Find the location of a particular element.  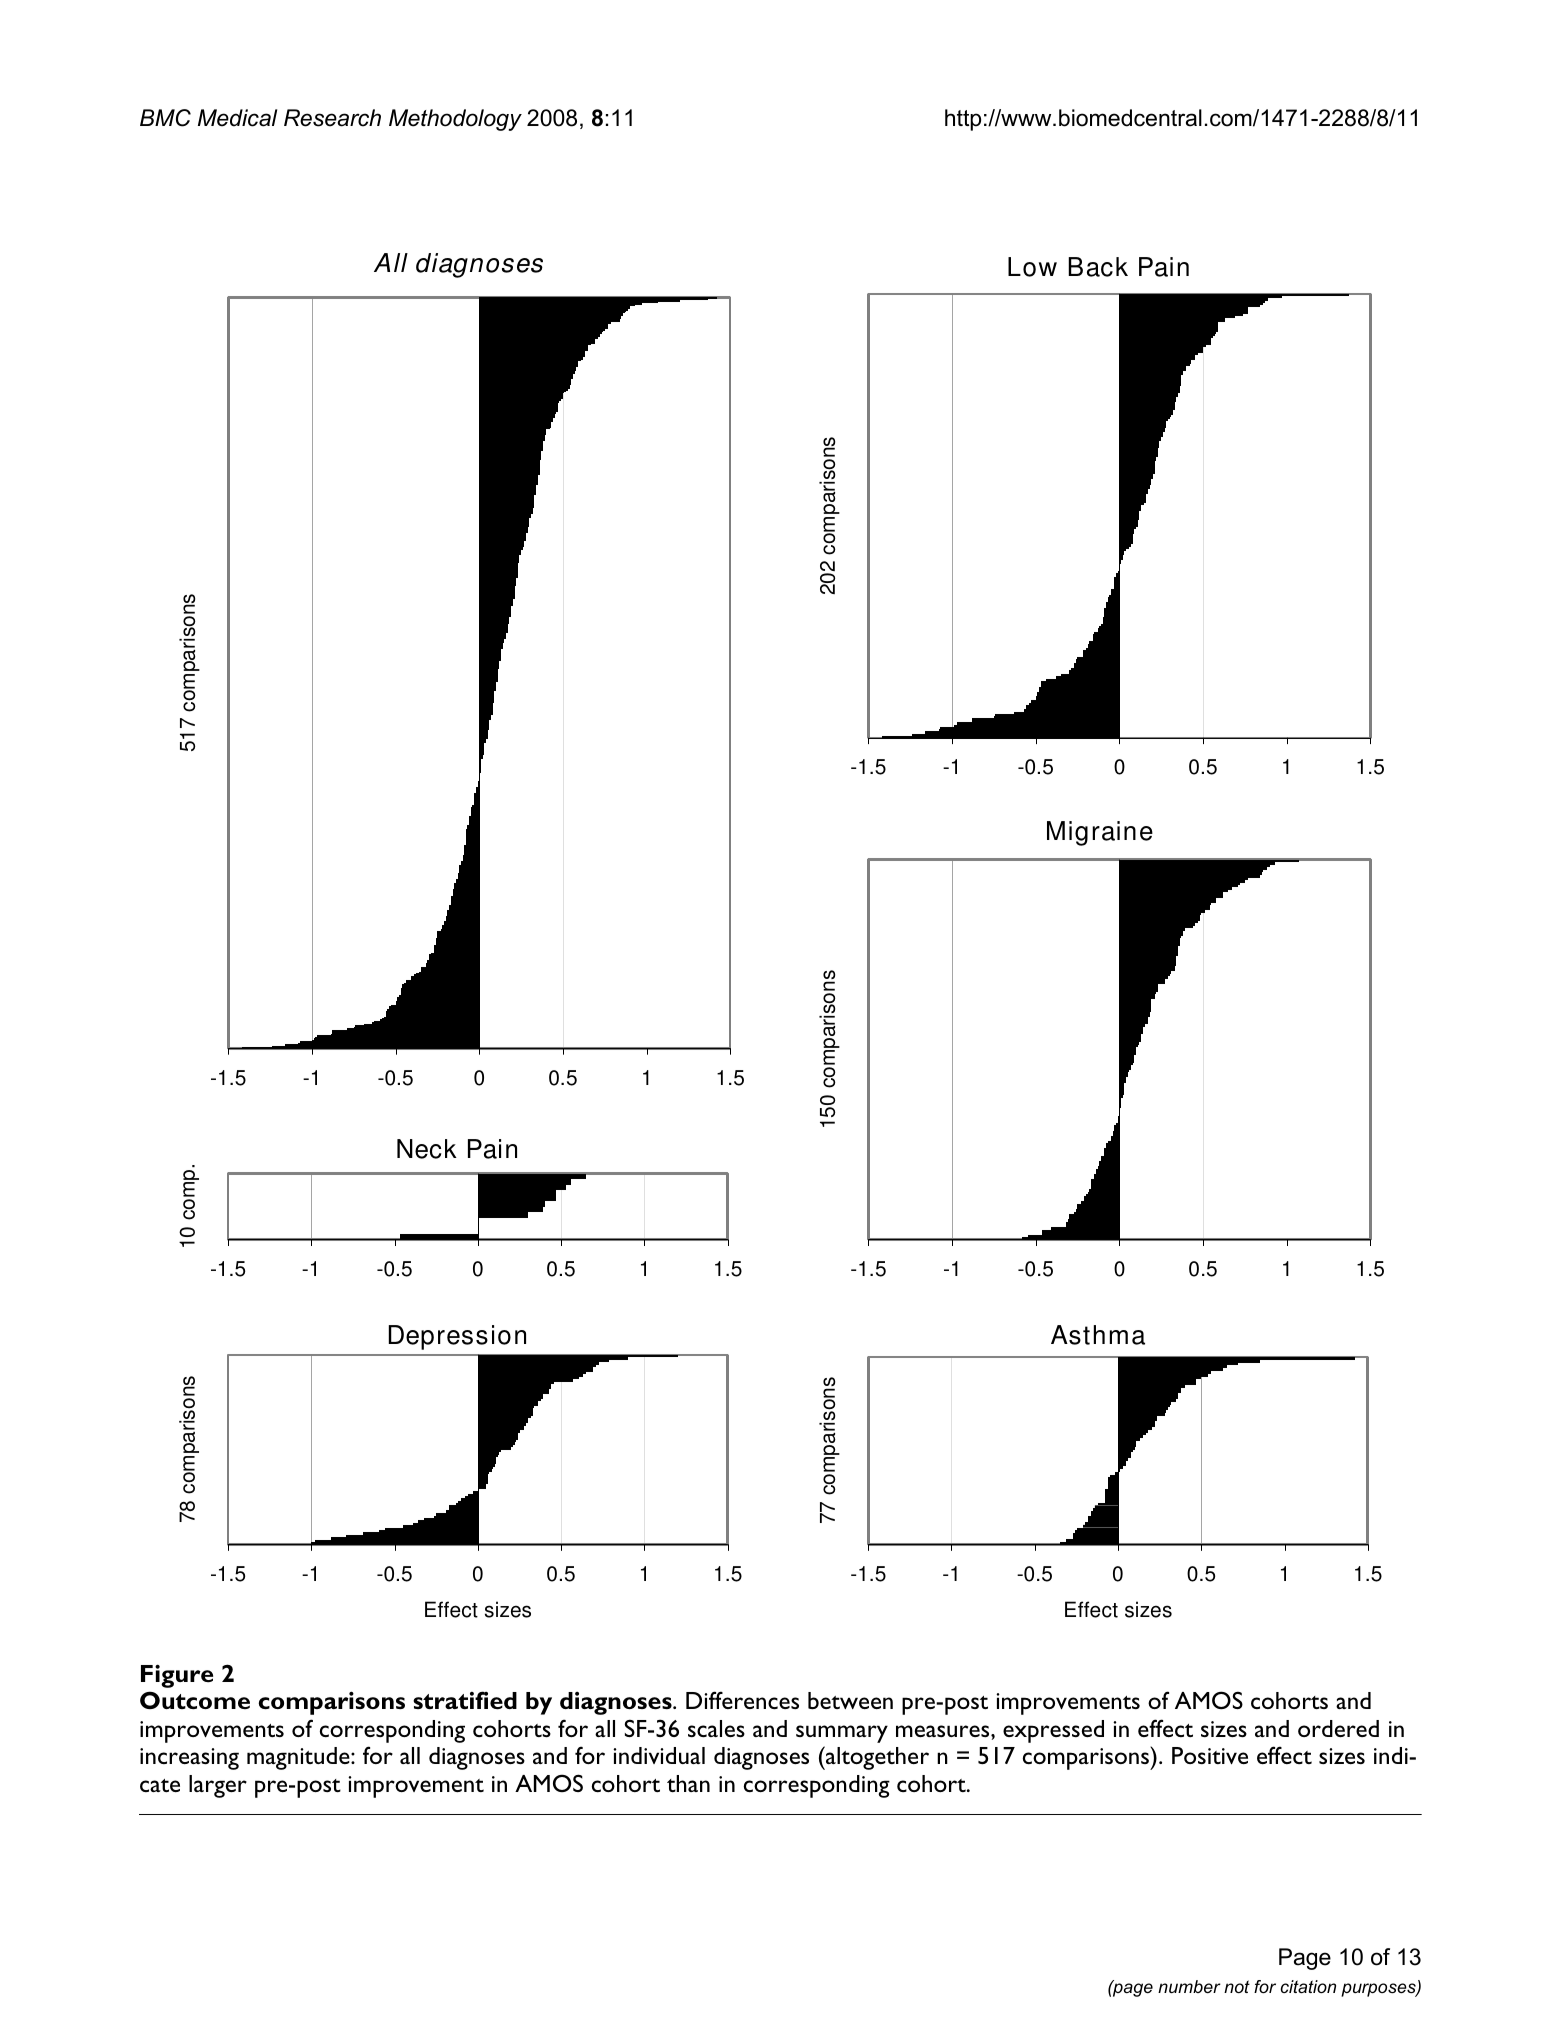

magnitude is located at coordinates (299, 1758).
